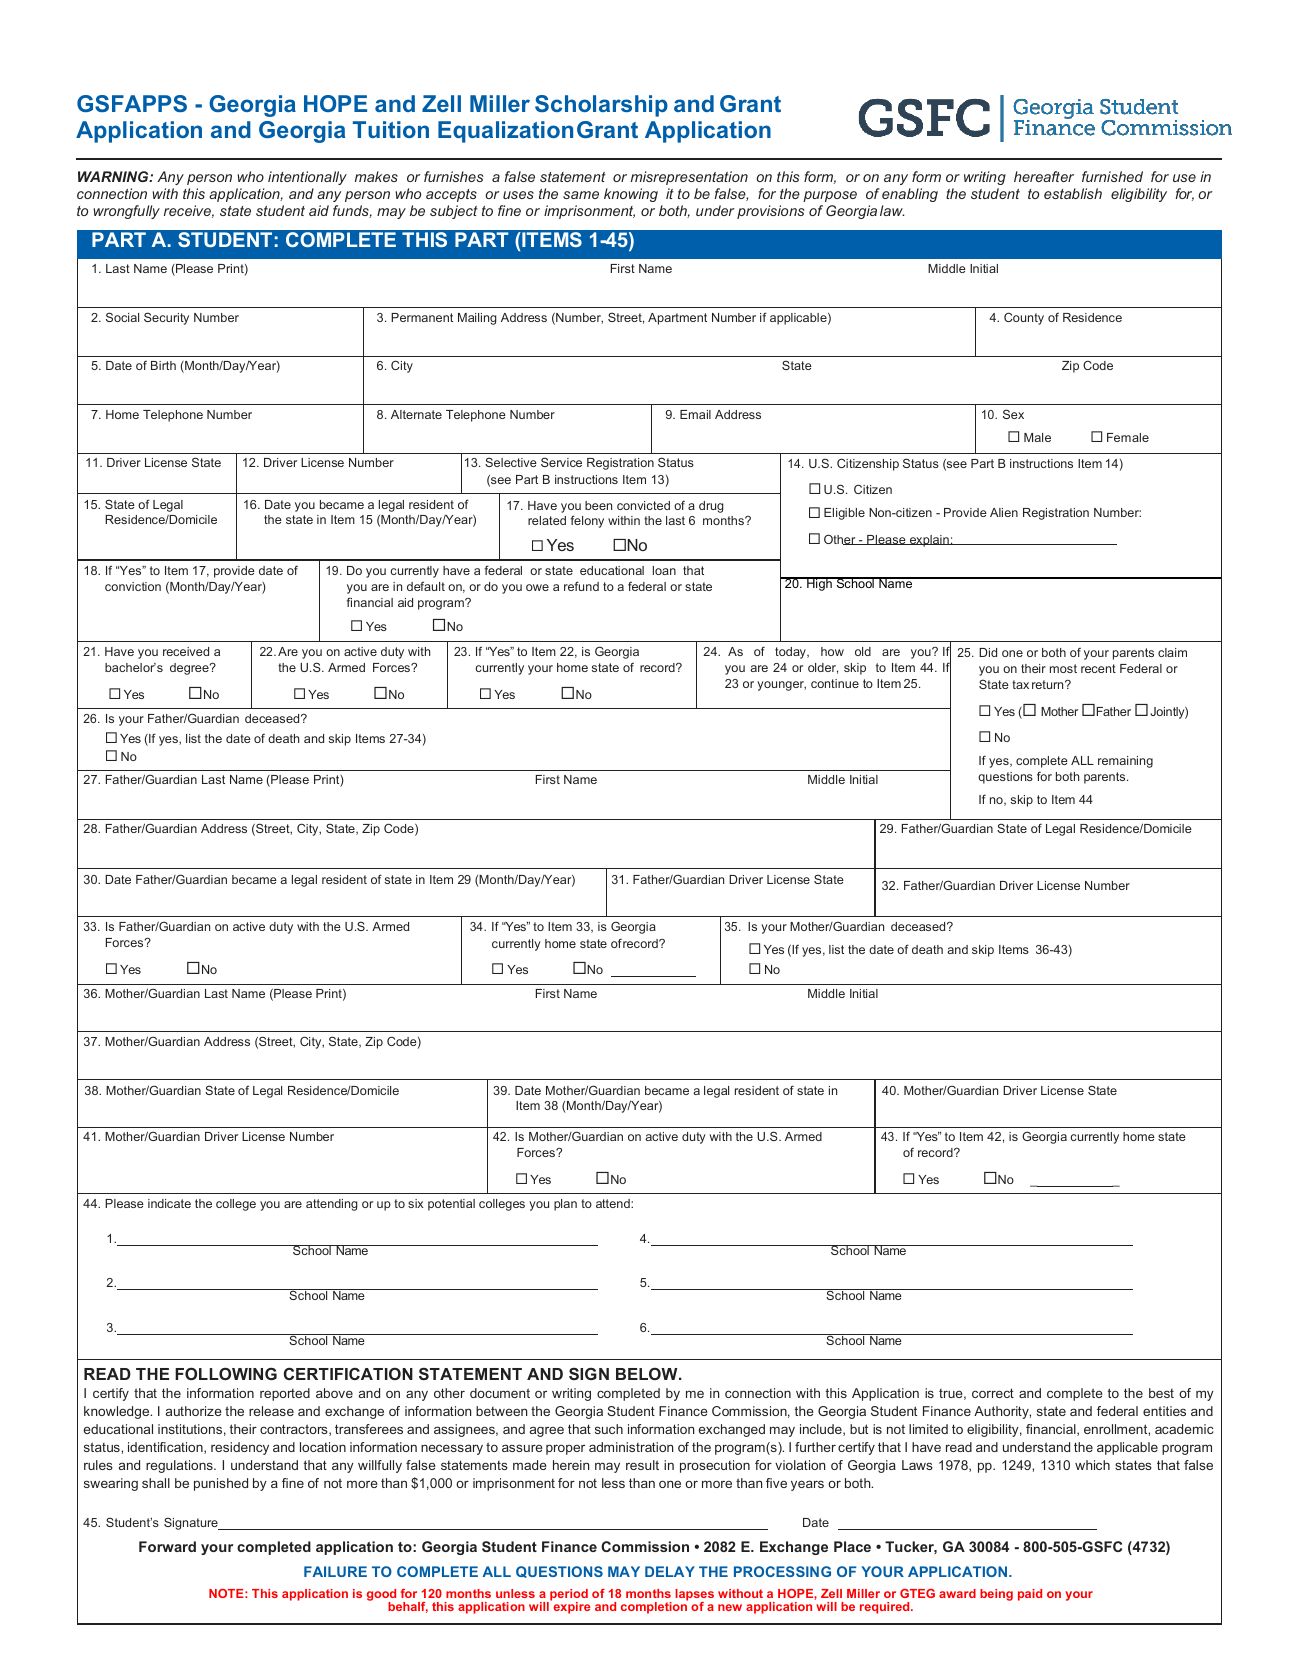 This screenshot has height=1680, width=1298. Describe the element at coordinates (781, 686) in the screenshot. I see `younger` at that location.
